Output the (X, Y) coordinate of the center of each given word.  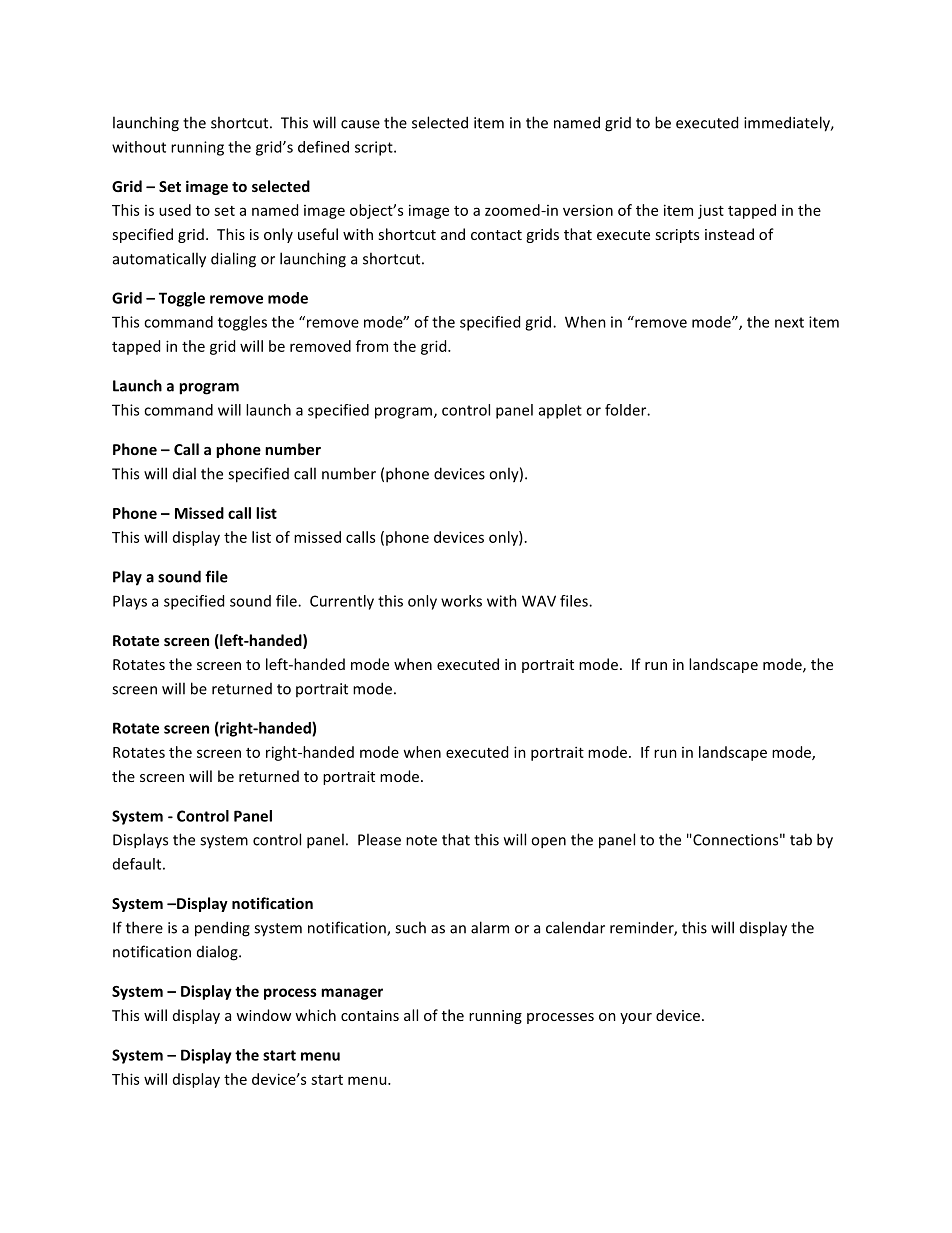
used (175, 210)
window (263, 1015)
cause (360, 124)
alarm (490, 927)
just (711, 211)
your (636, 1018)
